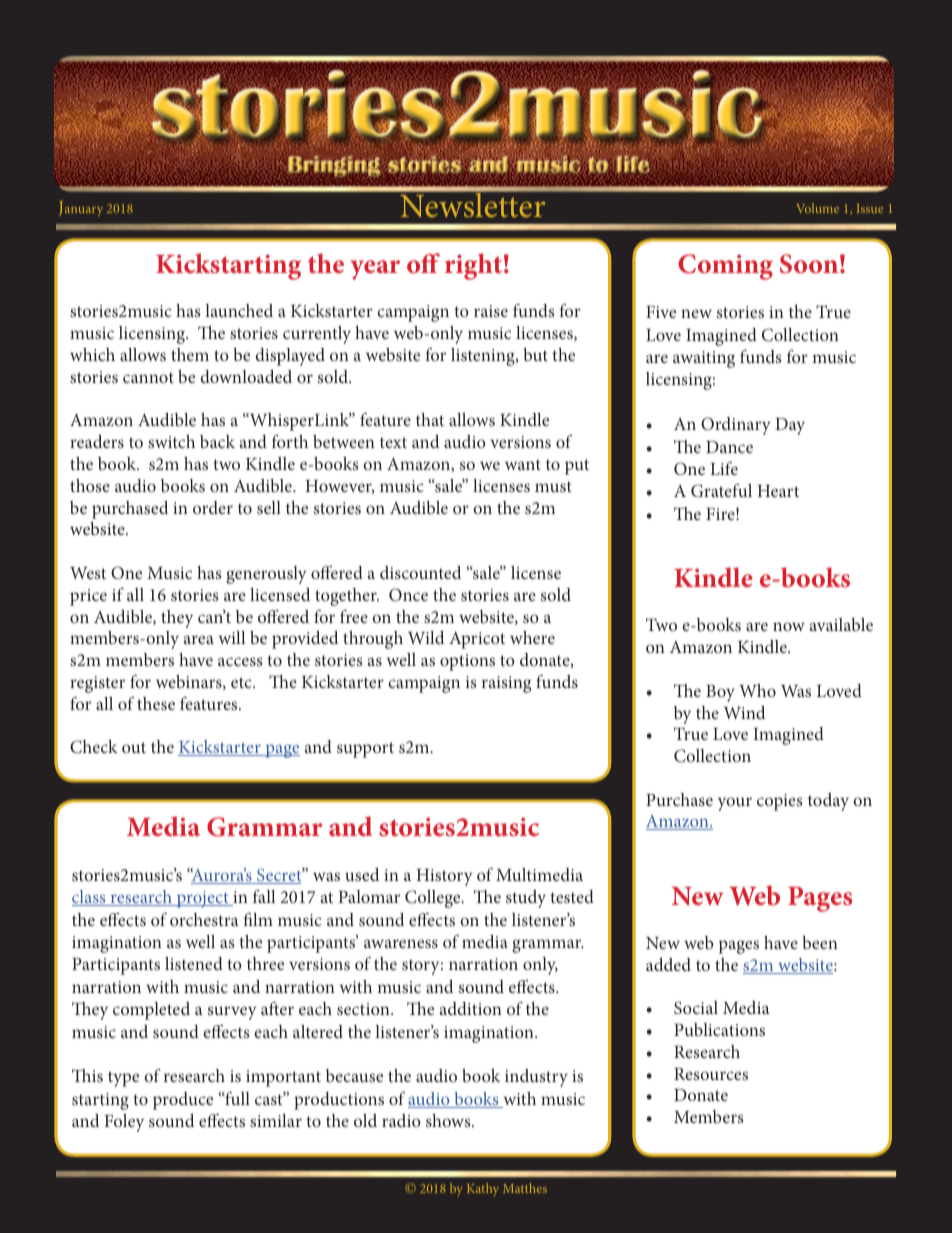 Image resolution: width=952 pixels, height=1233 pixels. I want to click on switch, so click(171, 441).
